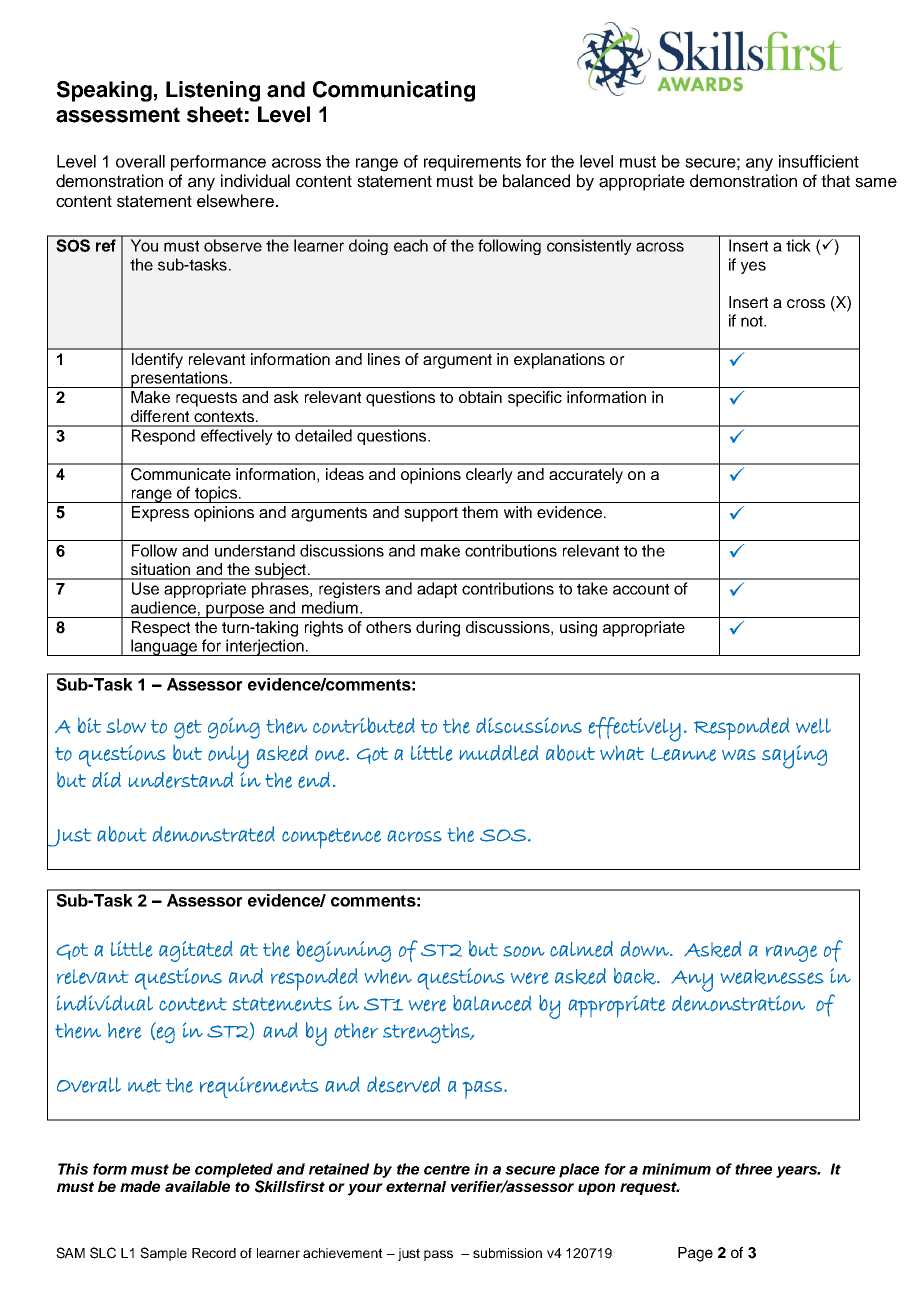 Image resolution: width=924 pixels, height=1308 pixels. What do you see at coordinates (507, 1253) in the screenshot?
I see `submission` at bounding box center [507, 1253].
